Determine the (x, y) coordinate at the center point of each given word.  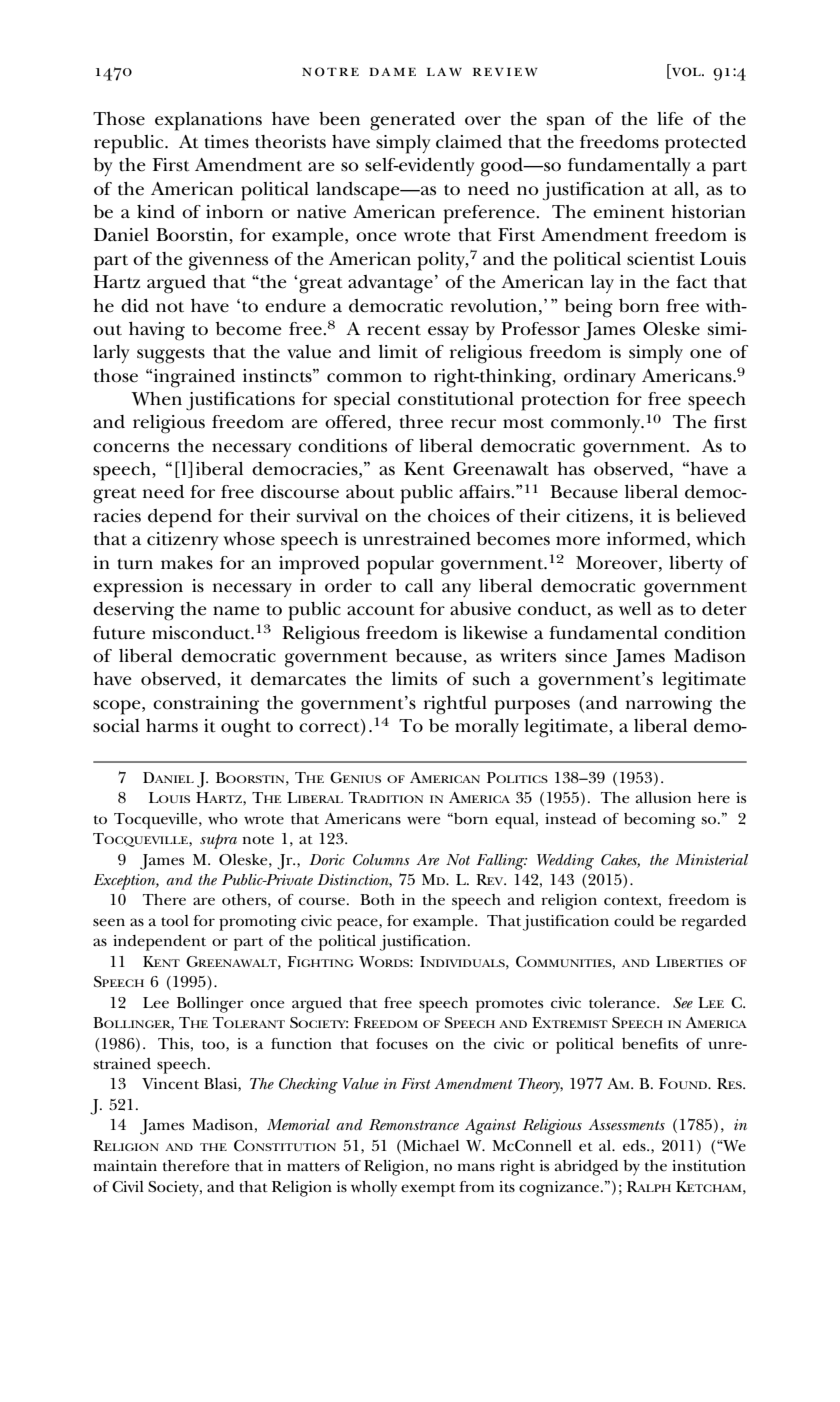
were (423, 820)
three (421, 422)
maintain (125, 1165)
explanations (208, 121)
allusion (663, 797)
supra (218, 841)
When (156, 399)
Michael (429, 1146)
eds (635, 1146)
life (670, 119)
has (571, 469)
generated (412, 121)
